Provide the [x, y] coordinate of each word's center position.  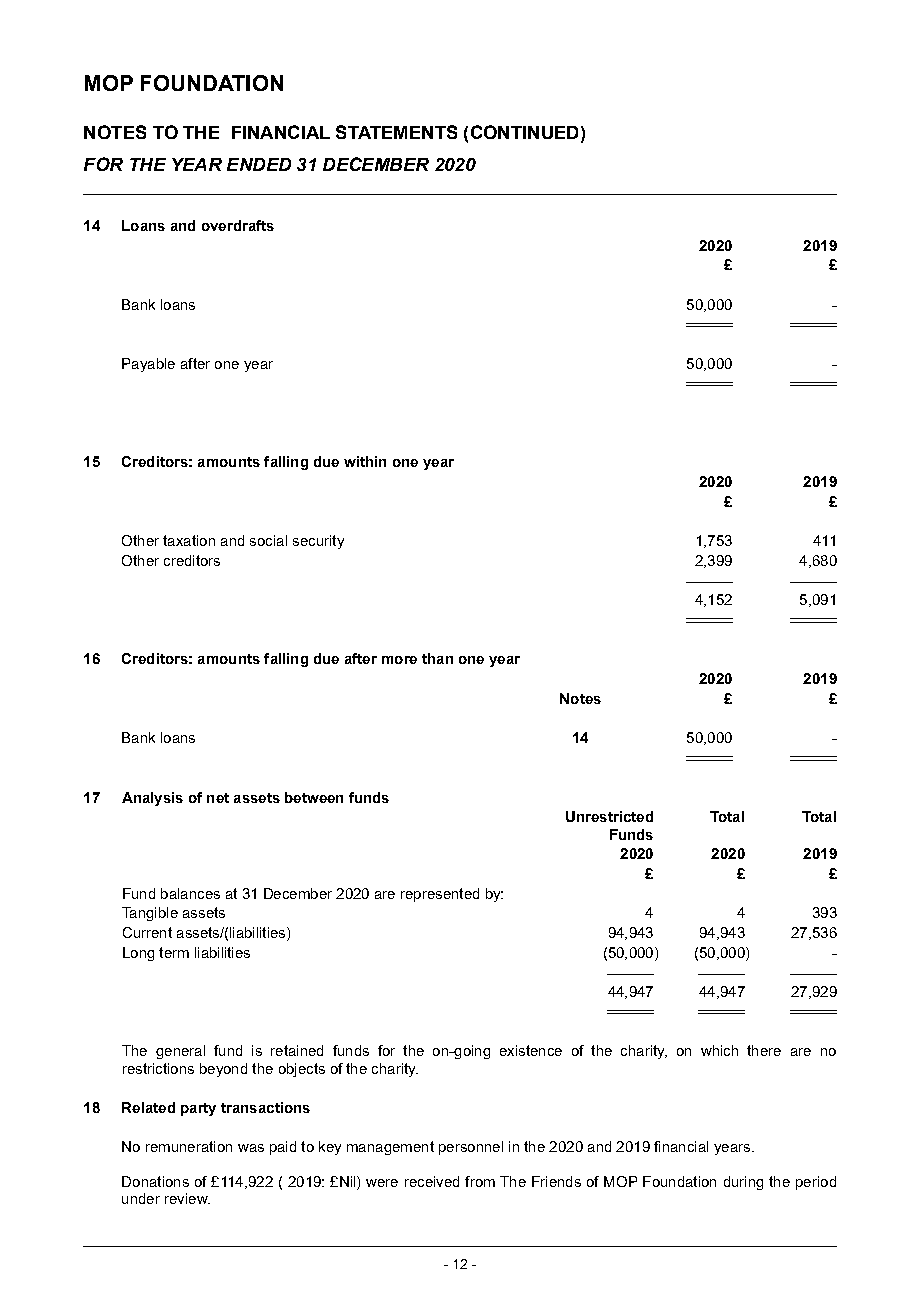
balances [190, 893]
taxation [189, 540]
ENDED [259, 164]
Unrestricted [609, 816]
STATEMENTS [396, 132]
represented [440, 895]
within [365, 461]
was [251, 1148]
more [399, 660]
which [719, 1050]
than [437, 658]
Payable [148, 365]
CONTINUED [524, 132]
